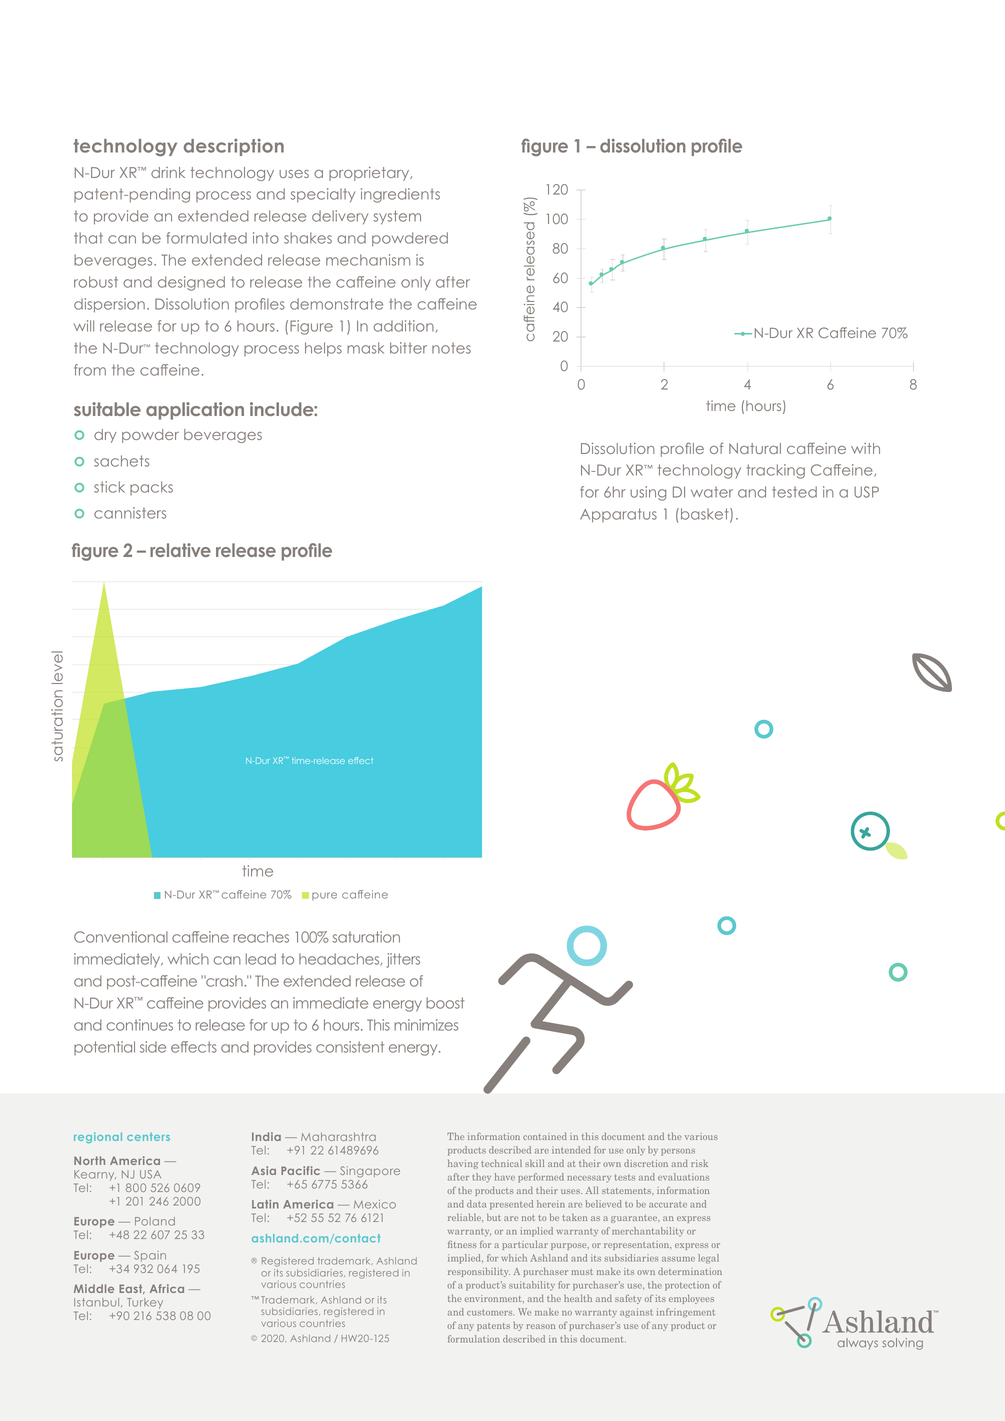 This document has width=1005, height=1421. Describe the element at coordinates (167, 1288) in the document. I see `Africa` at that location.
